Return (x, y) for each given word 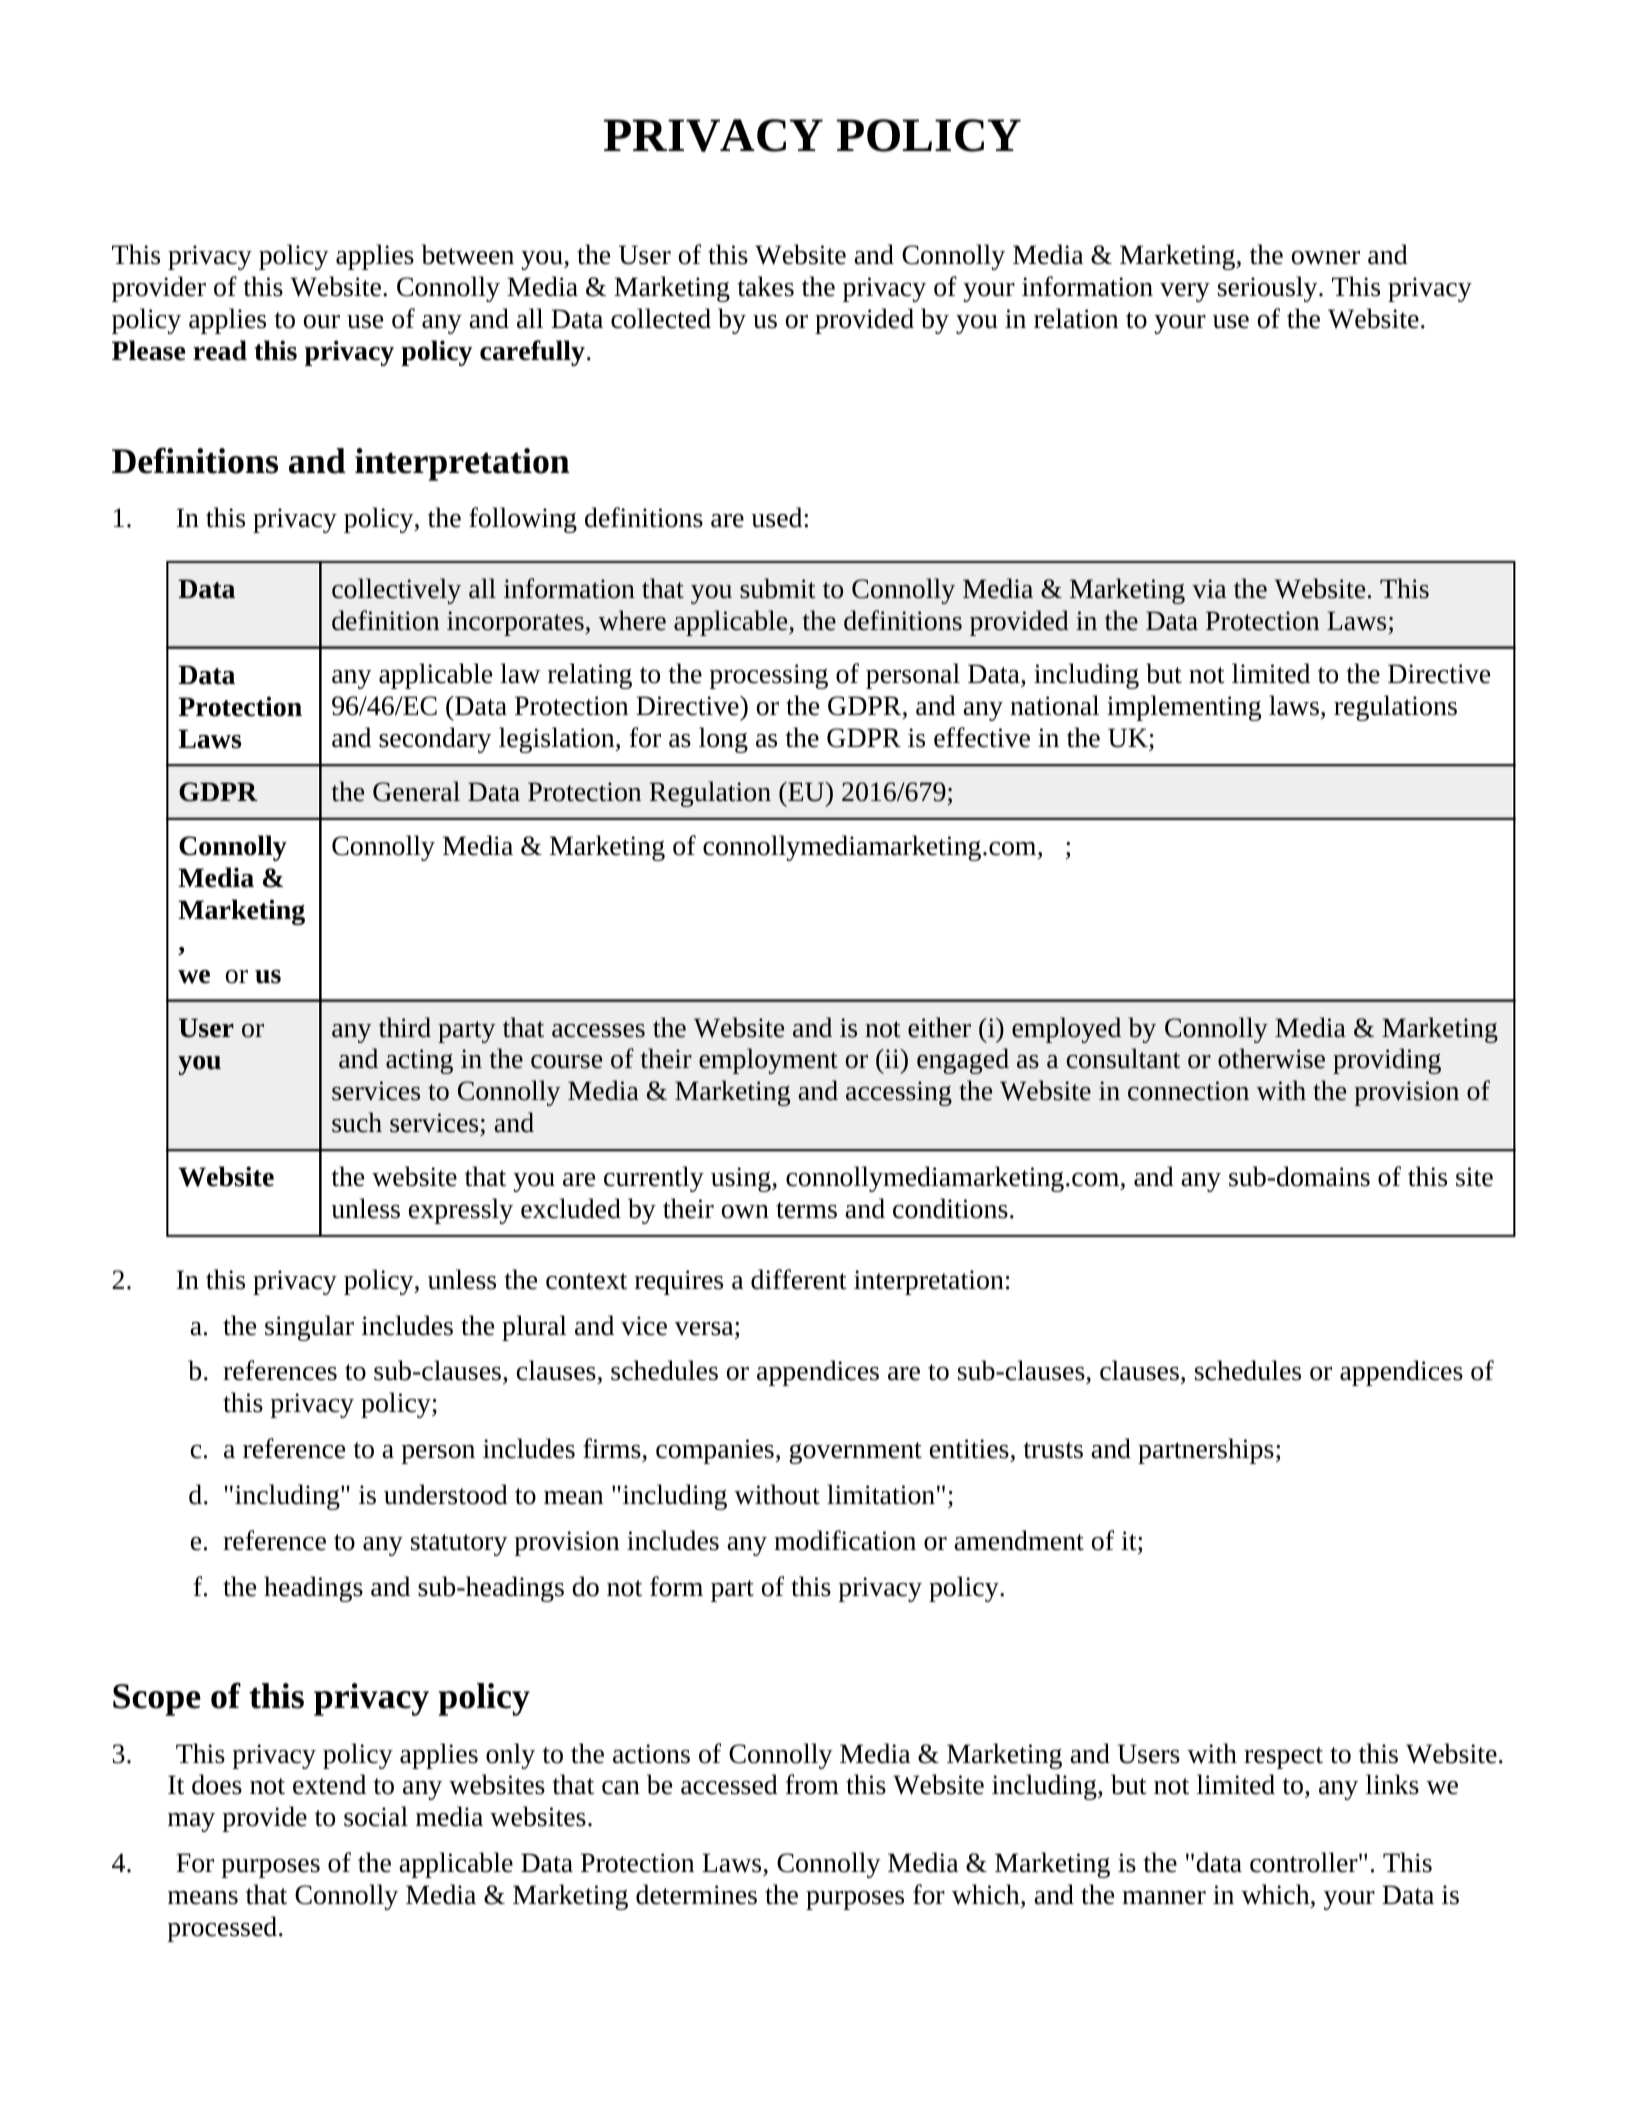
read (220, 350)
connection (1188, 1091)
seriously (1269, 289)
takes (766, 286)
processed (223, 1929)
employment (768, 1061)
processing (768, 676)
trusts (1053, 1450)
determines (696, 1894)
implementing (1184, 708)
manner (1164, 1898)
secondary (435, 740)
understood (446, 1494)
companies (715, 1451)
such (357, 1122)
